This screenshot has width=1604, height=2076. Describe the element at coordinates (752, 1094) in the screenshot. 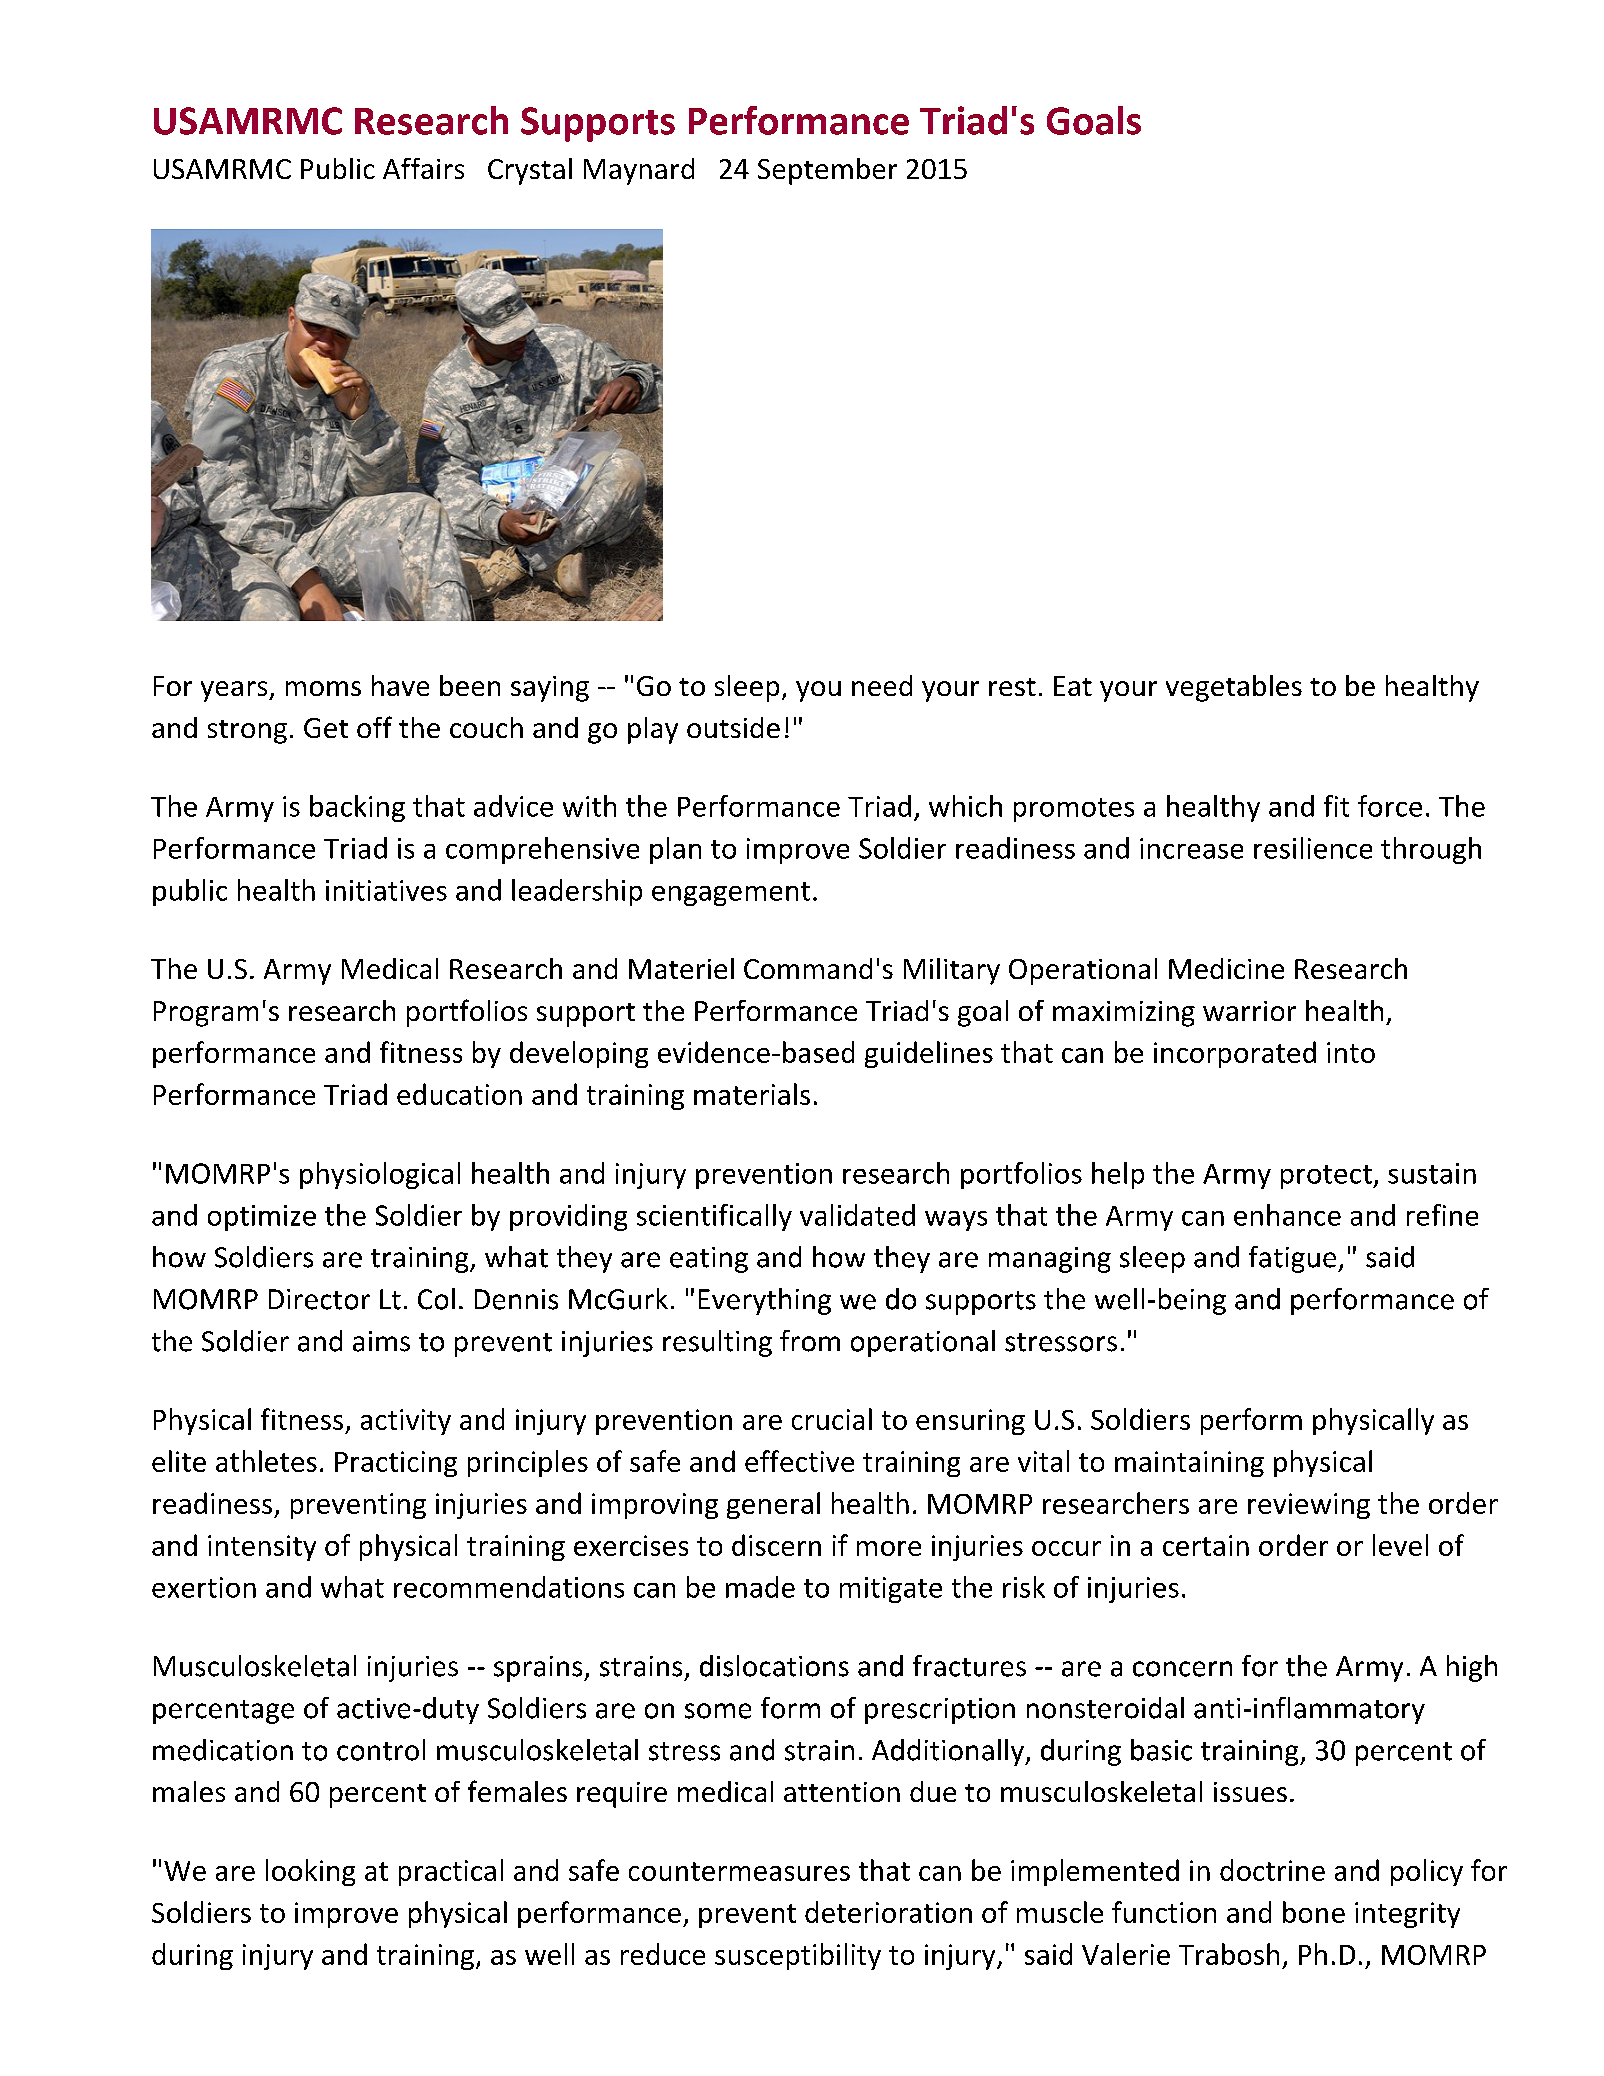

I see `materials` at that location.
